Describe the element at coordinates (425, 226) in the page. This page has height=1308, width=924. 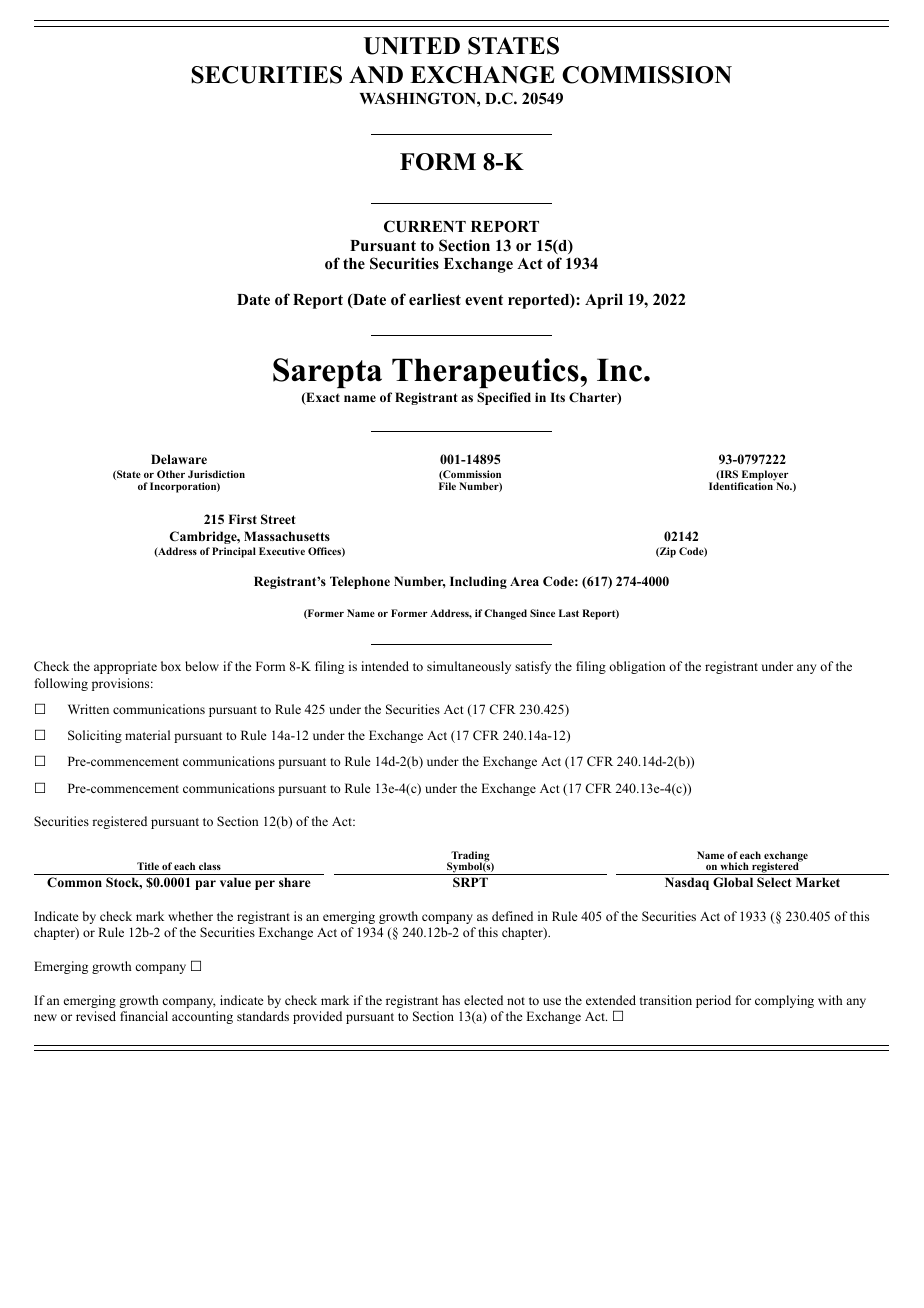
I see `CURRENT` at that location.
